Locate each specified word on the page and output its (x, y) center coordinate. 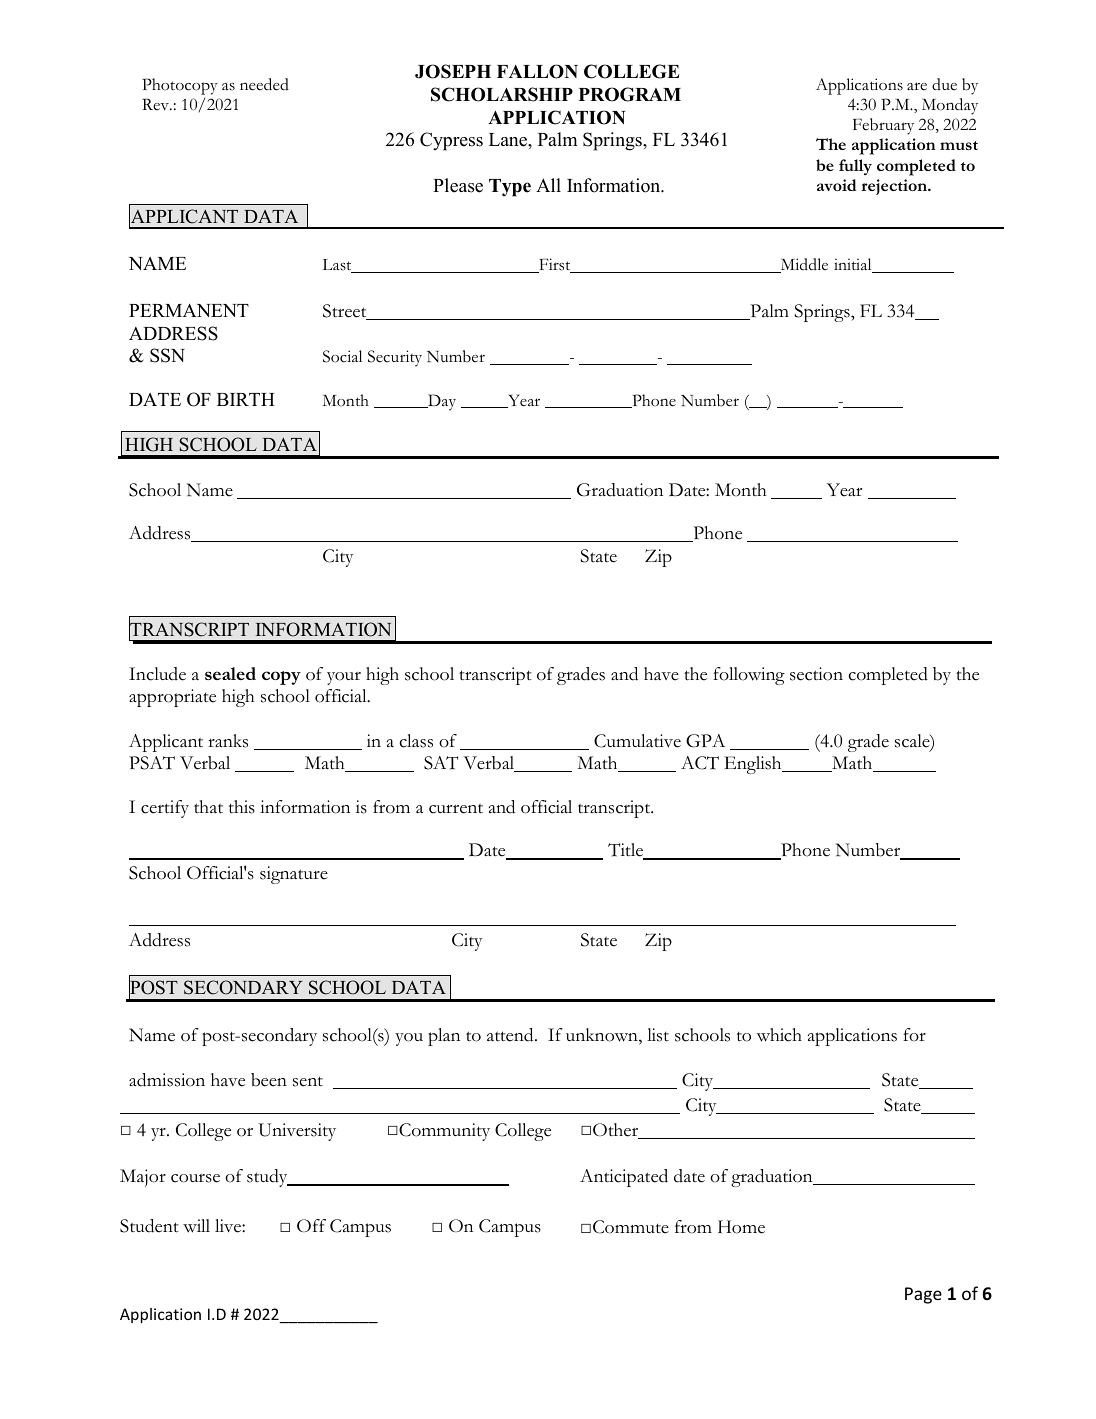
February (883, 126)
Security (395, 358)
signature (294, 875)
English (754, 765)
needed (264, 84)
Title (627, 851)
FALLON (537, 71)
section (816, 674)
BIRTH (246, 399)
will (196, 1226)
